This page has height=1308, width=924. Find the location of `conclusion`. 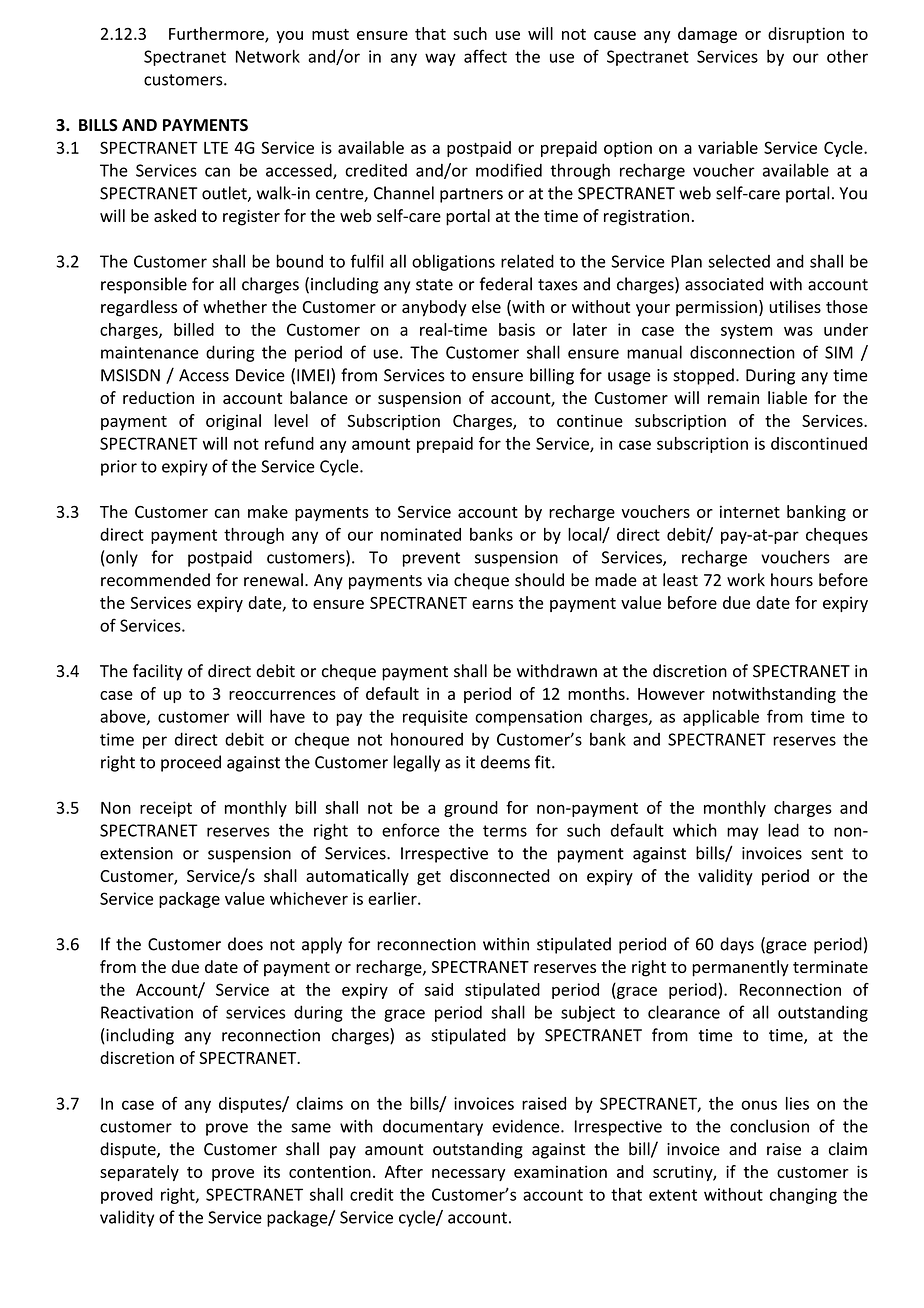

conclusion is located at coordinates (769, 1126).
